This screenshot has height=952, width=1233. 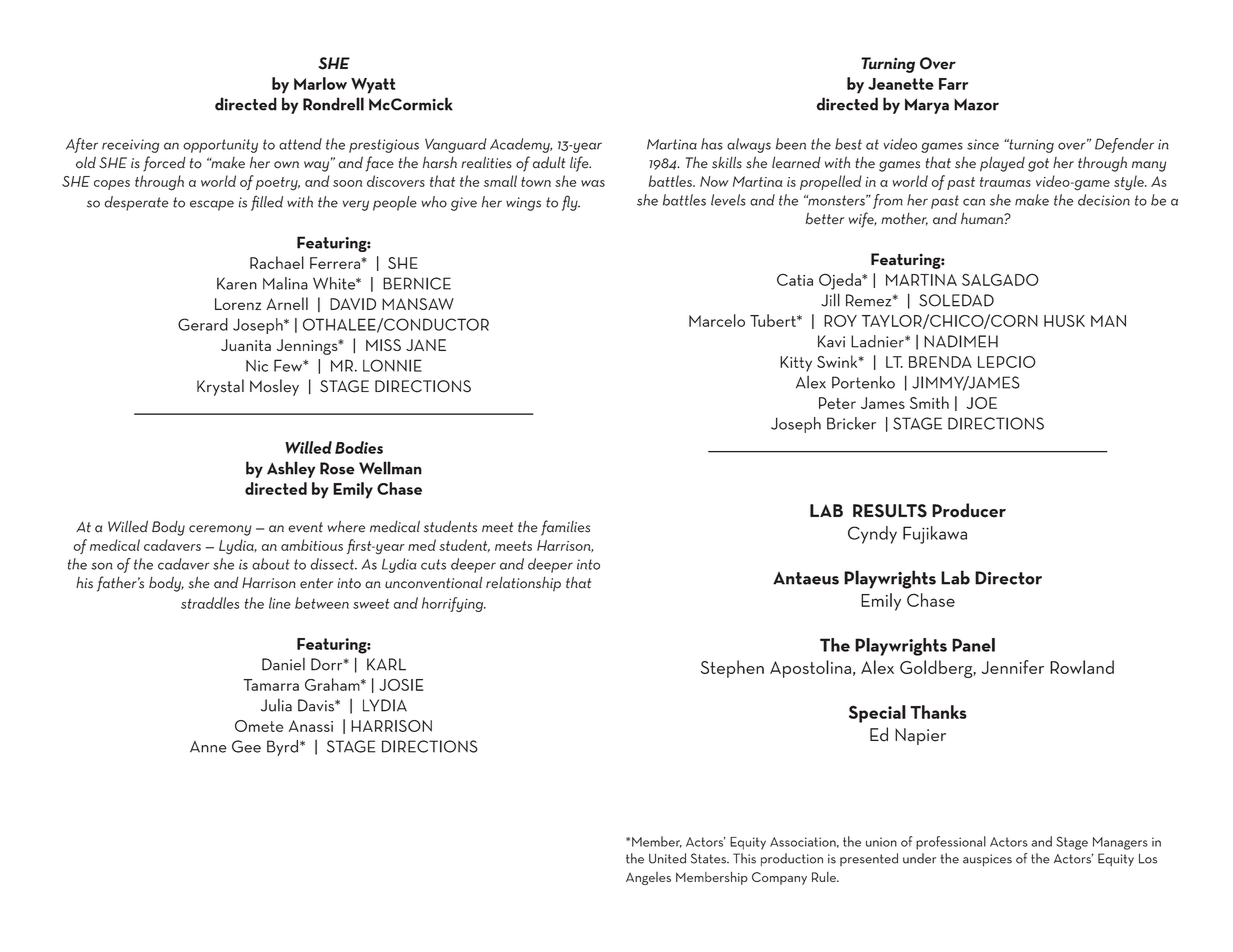 I want to click on families, so click(x=565, y=528).
